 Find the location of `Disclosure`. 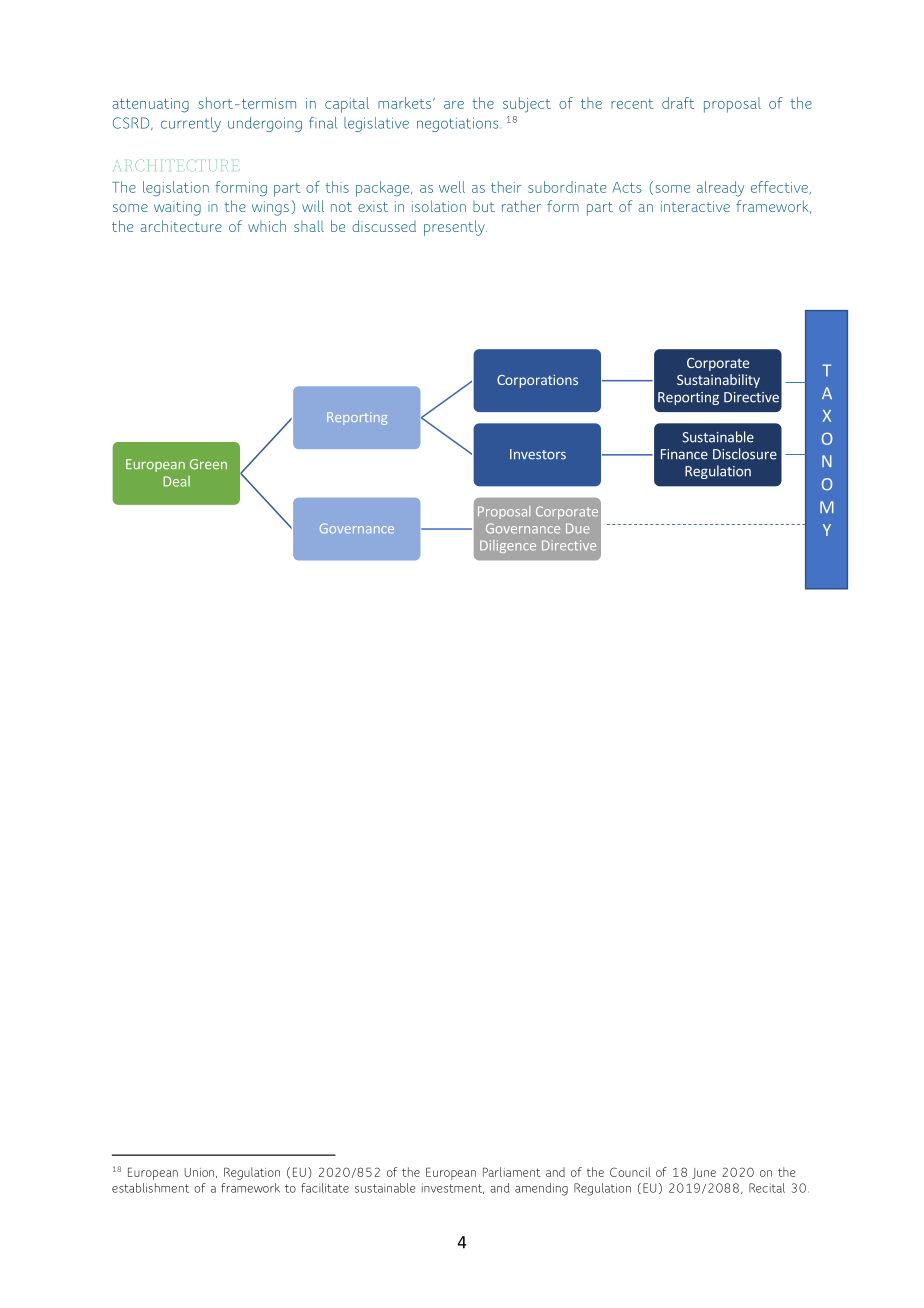

Disclosure is located at coordinates (745, 454).
